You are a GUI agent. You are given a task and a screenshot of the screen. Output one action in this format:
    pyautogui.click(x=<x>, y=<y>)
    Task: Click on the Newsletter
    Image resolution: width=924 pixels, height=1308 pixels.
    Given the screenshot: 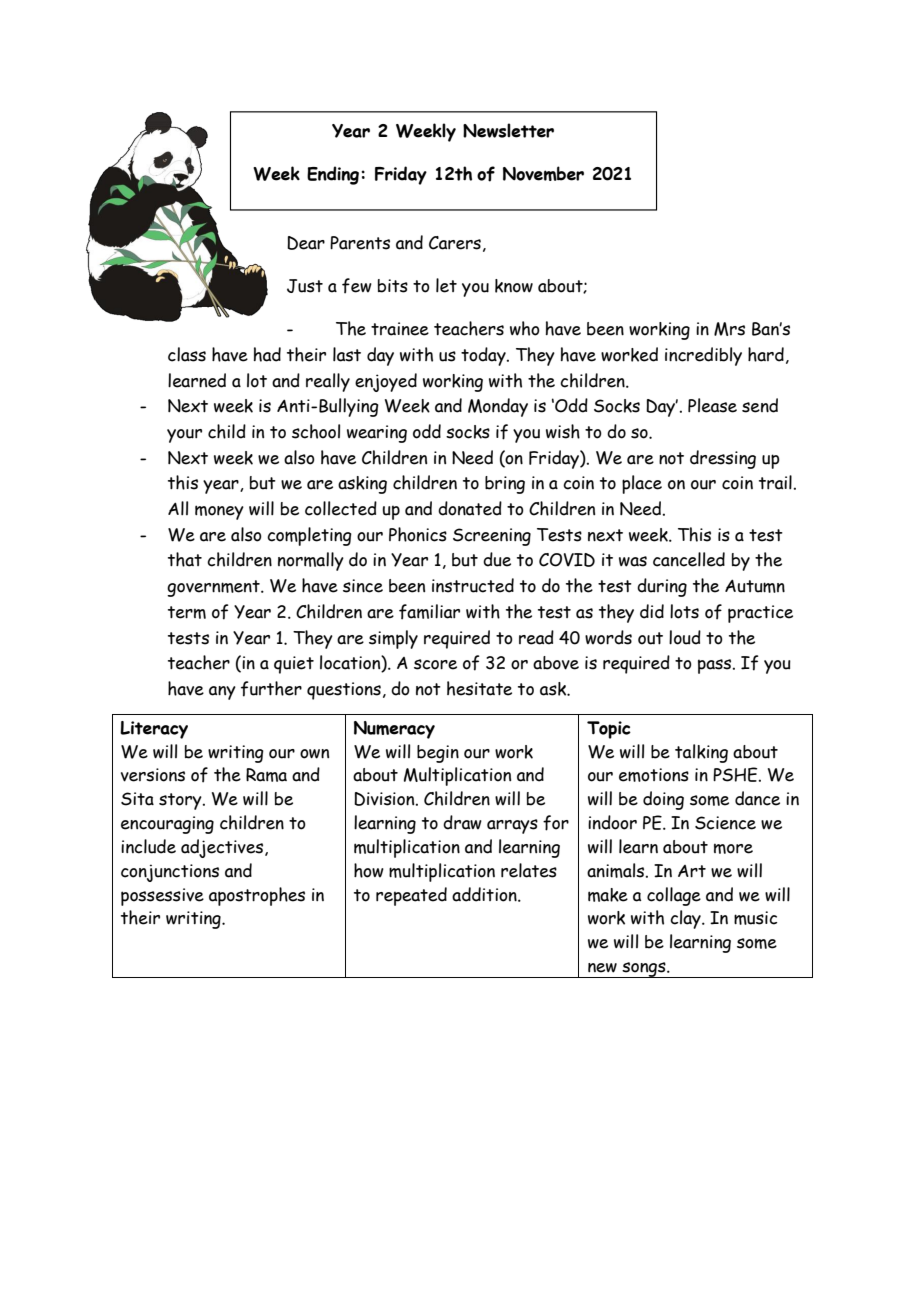 What is the action you would take?
    pyautogui.click(x=508, y=130)
